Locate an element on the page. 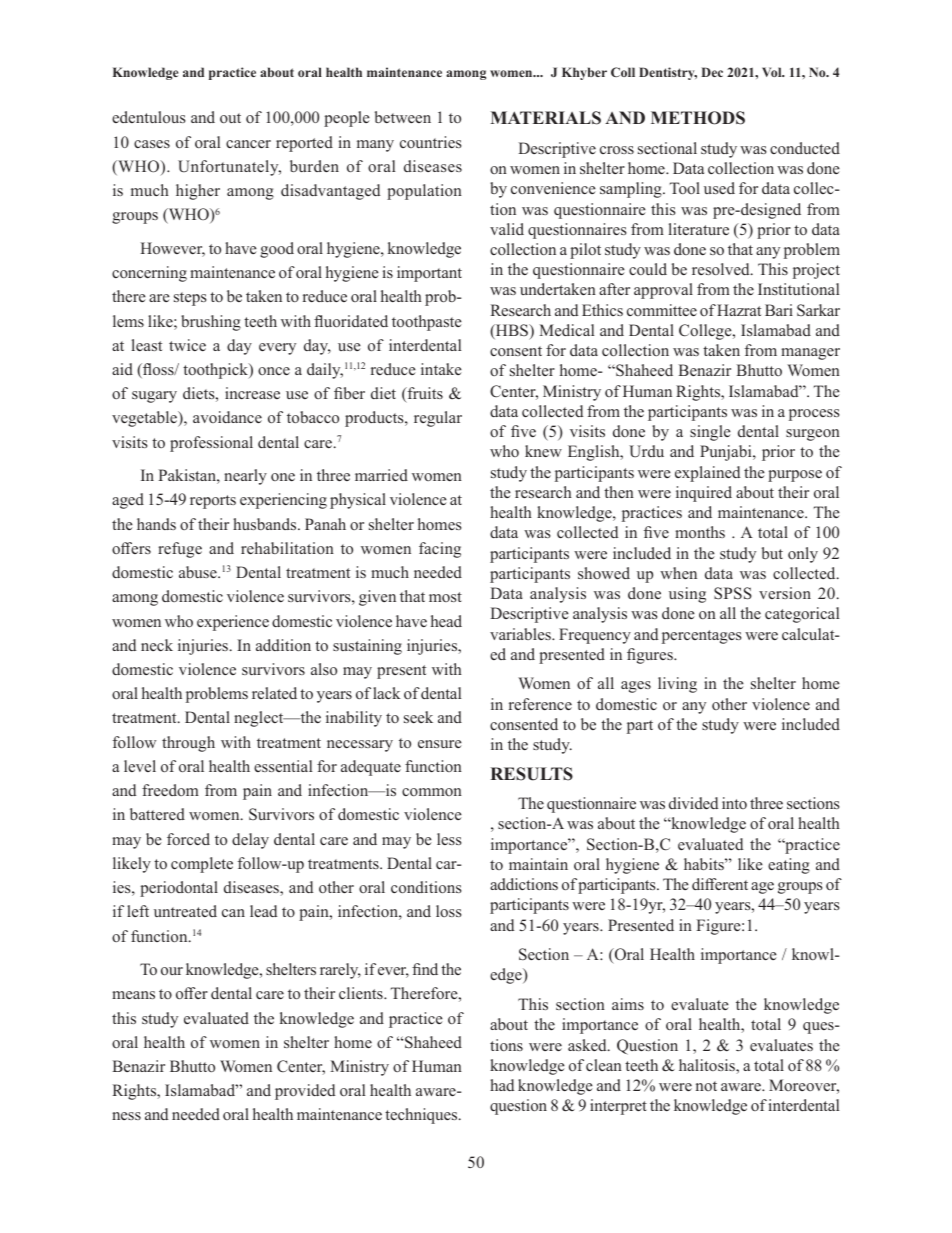 This document has width=952, height=1233. intake is located at coordinates (441, 369).
